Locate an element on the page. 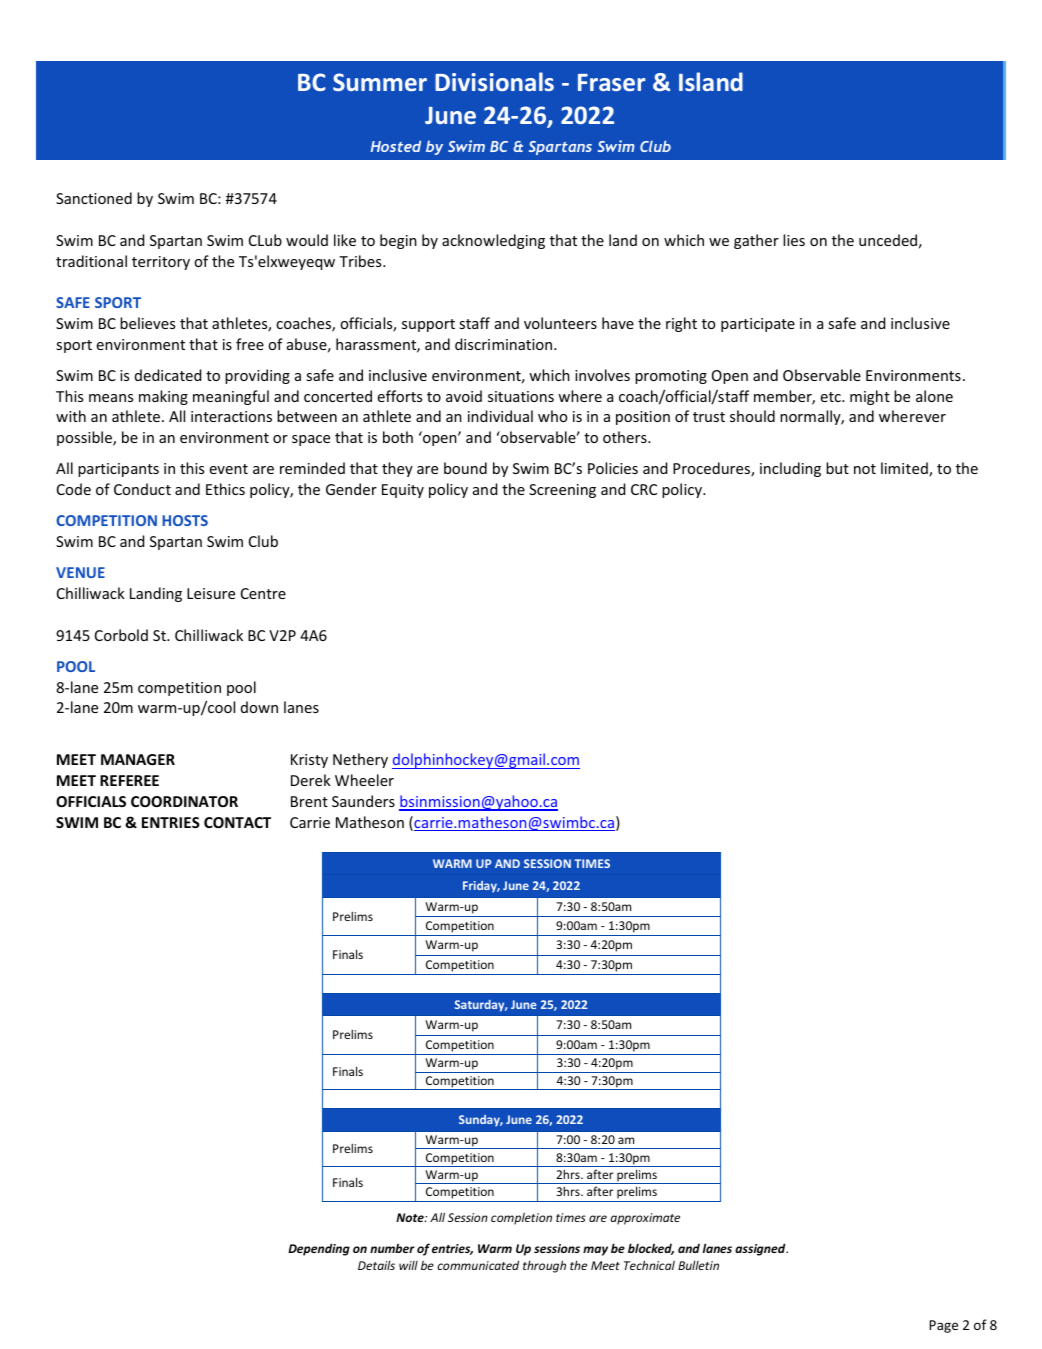 The image size is (1042, 1349). discrimination is located at coordinates (505, 344).
